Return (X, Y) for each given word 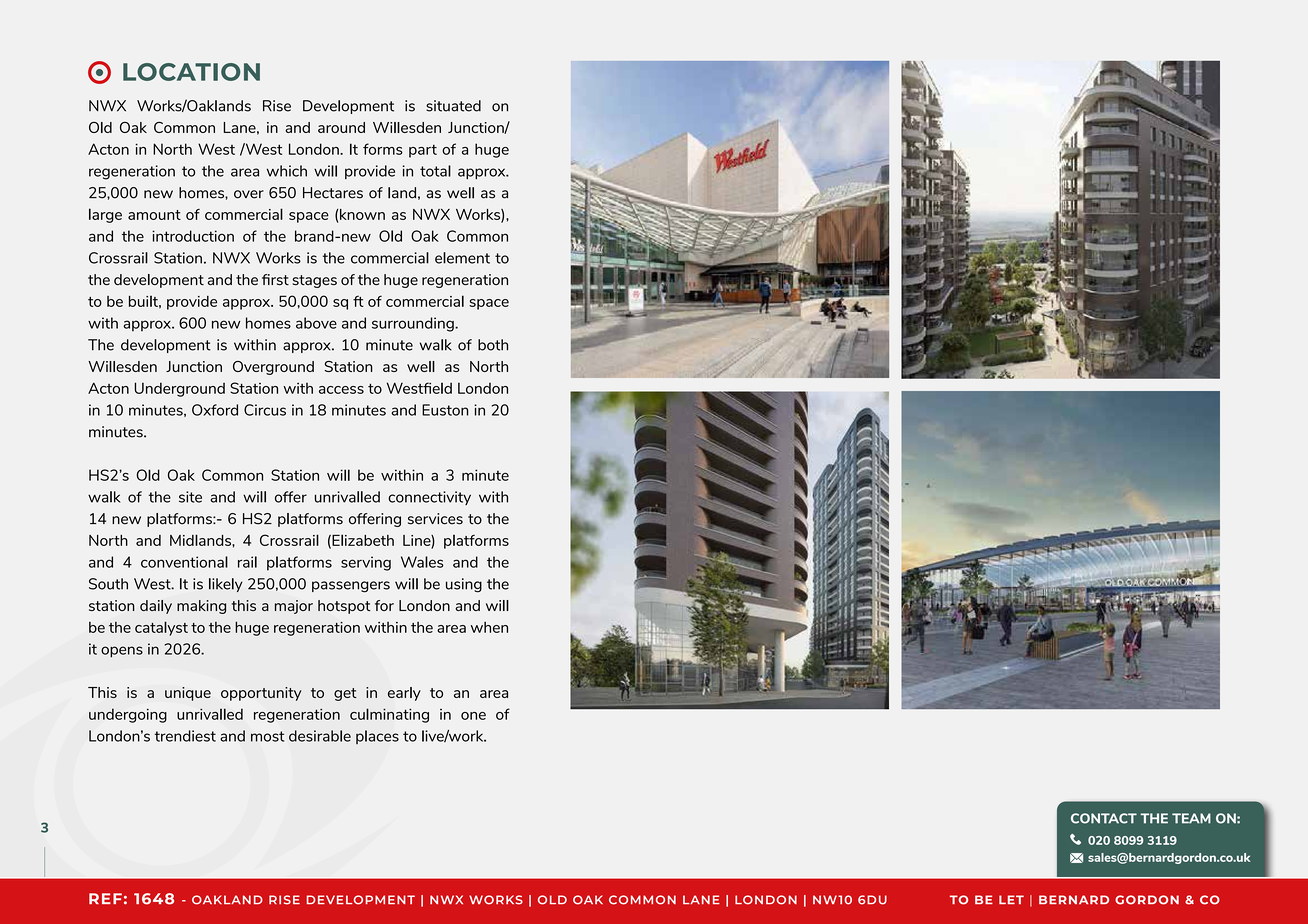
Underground (179, 389)
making (201, 607)
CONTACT (1104, 818)
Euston (445, 410)
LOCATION (191, 72)
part (423, 151)
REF (105, 898)
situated (453, 106)
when (489, 627)
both (493, 345)
